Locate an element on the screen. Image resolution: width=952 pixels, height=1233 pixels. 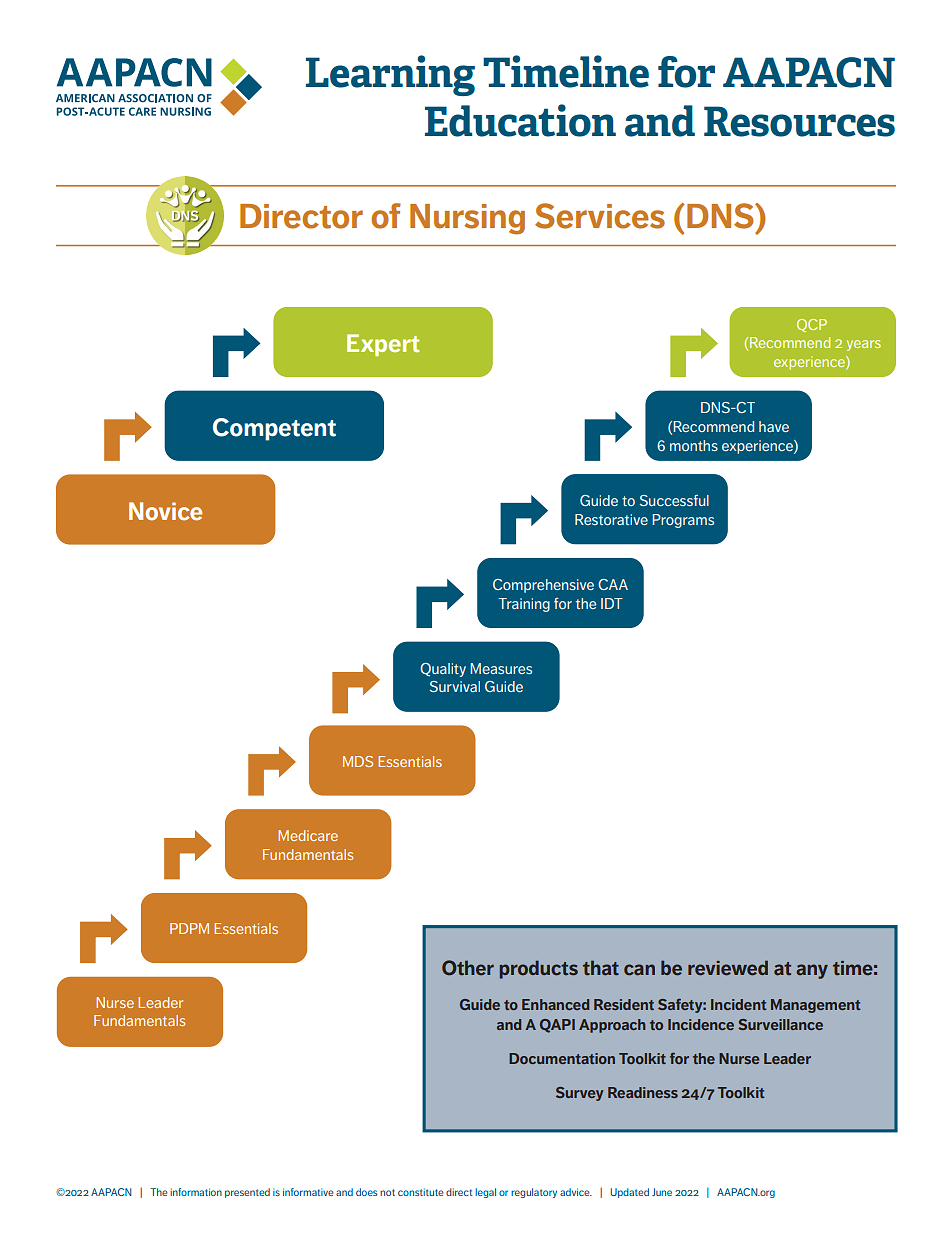
Programs is located at coordinates (683, 521).
